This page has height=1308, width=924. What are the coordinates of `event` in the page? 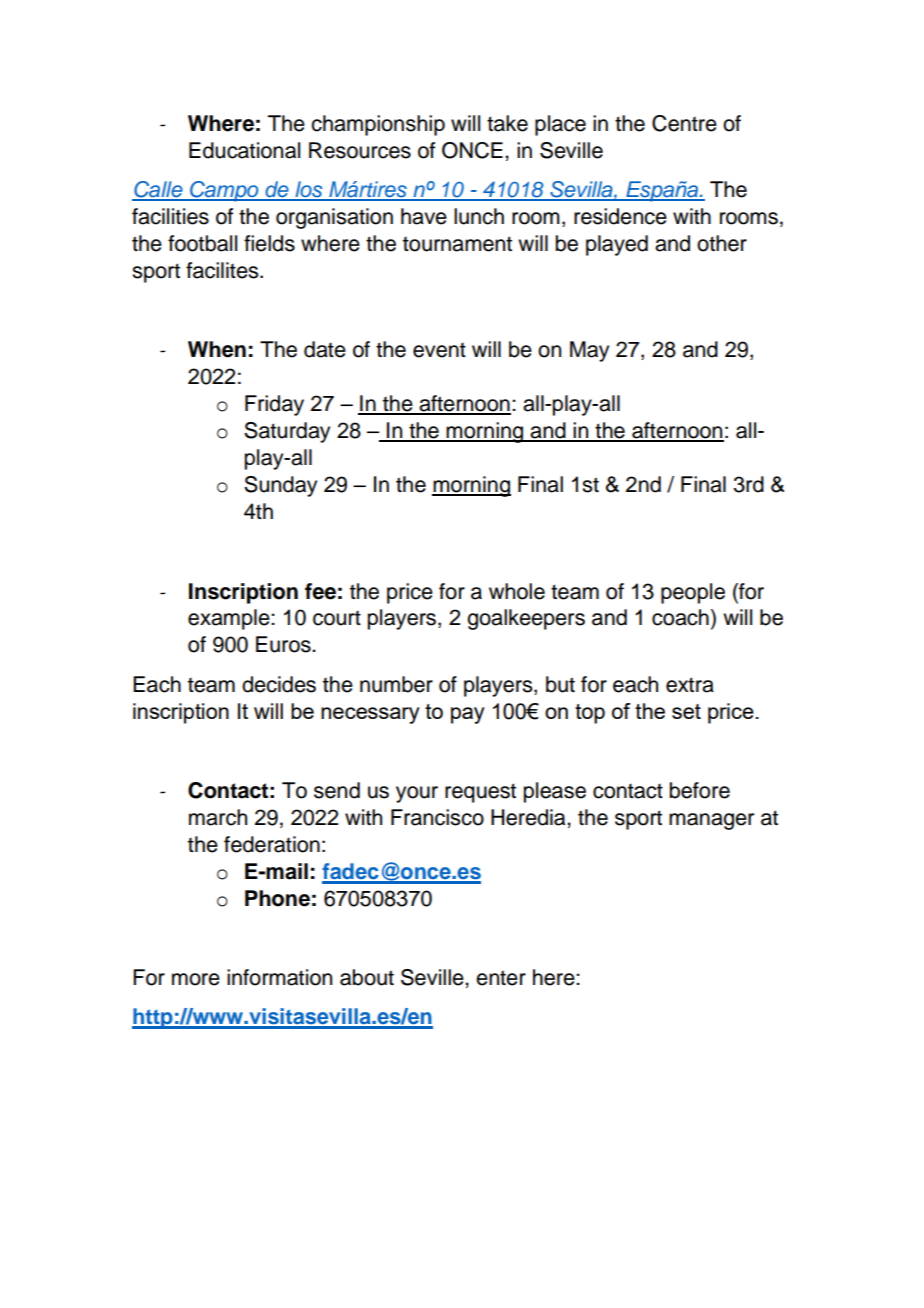 It's located at (439, 350).
